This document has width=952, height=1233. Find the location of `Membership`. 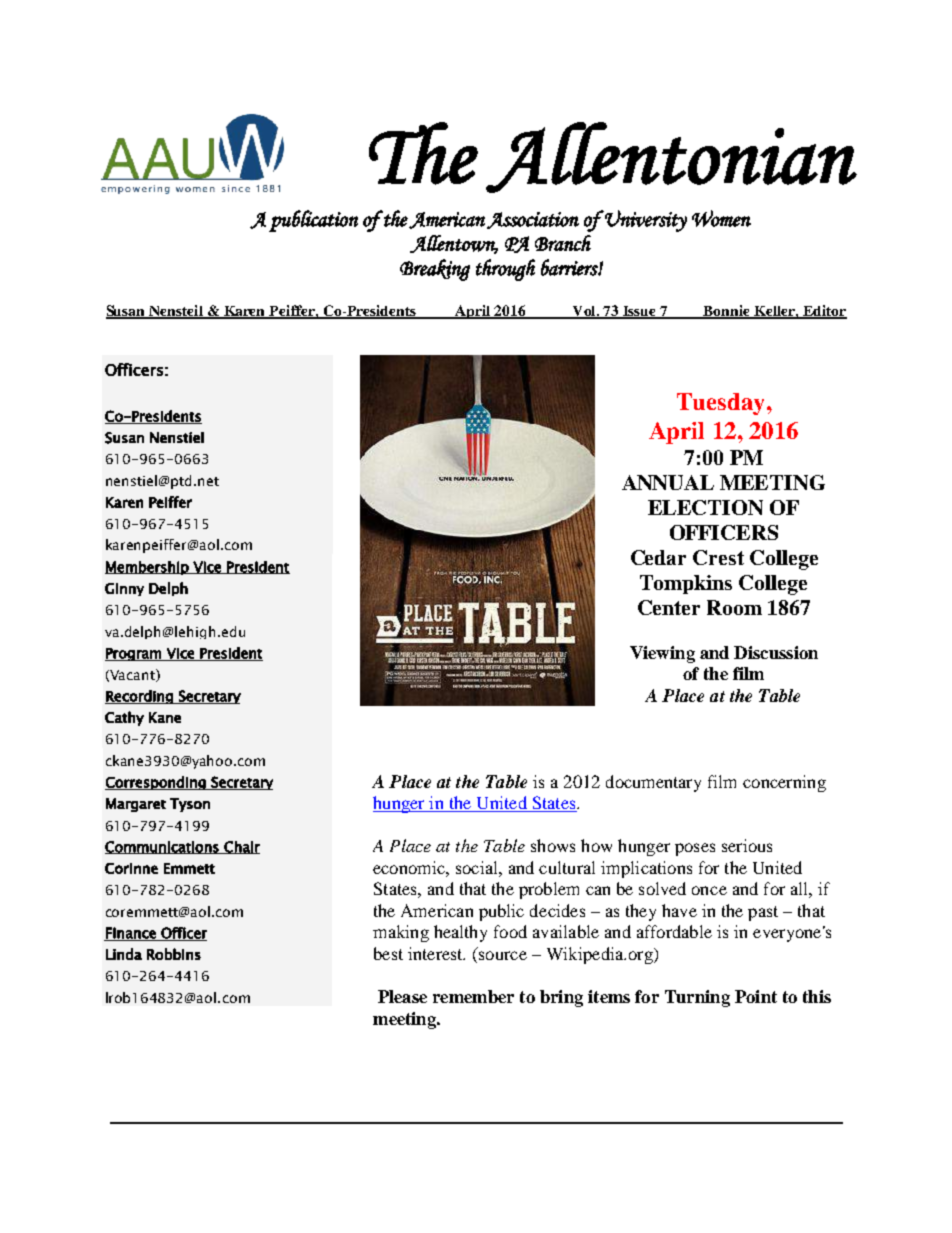

Membership is located at coordinates (148, 568).
